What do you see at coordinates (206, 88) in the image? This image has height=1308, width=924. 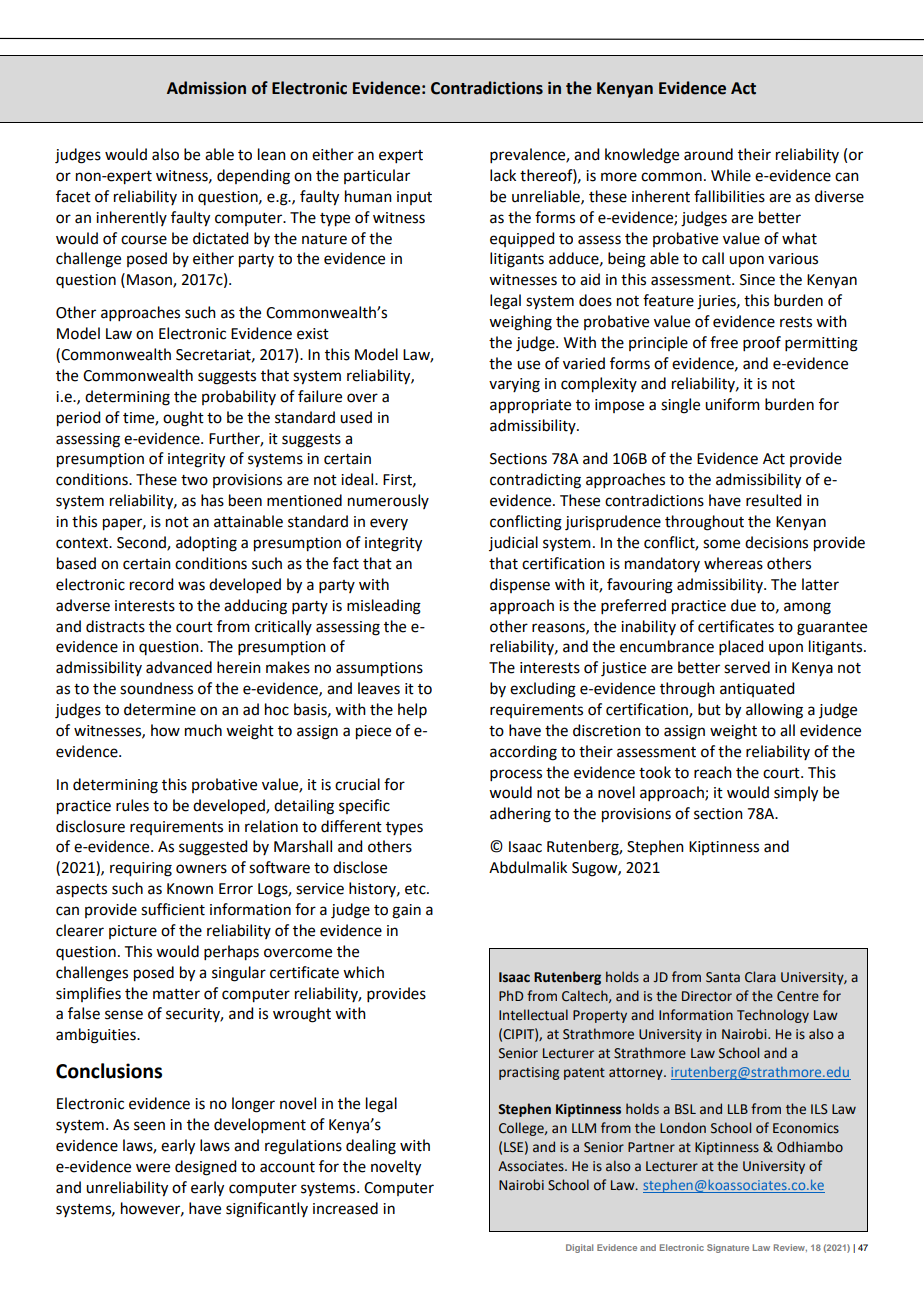 I see `Admission` at bounding box center [206, 88].
